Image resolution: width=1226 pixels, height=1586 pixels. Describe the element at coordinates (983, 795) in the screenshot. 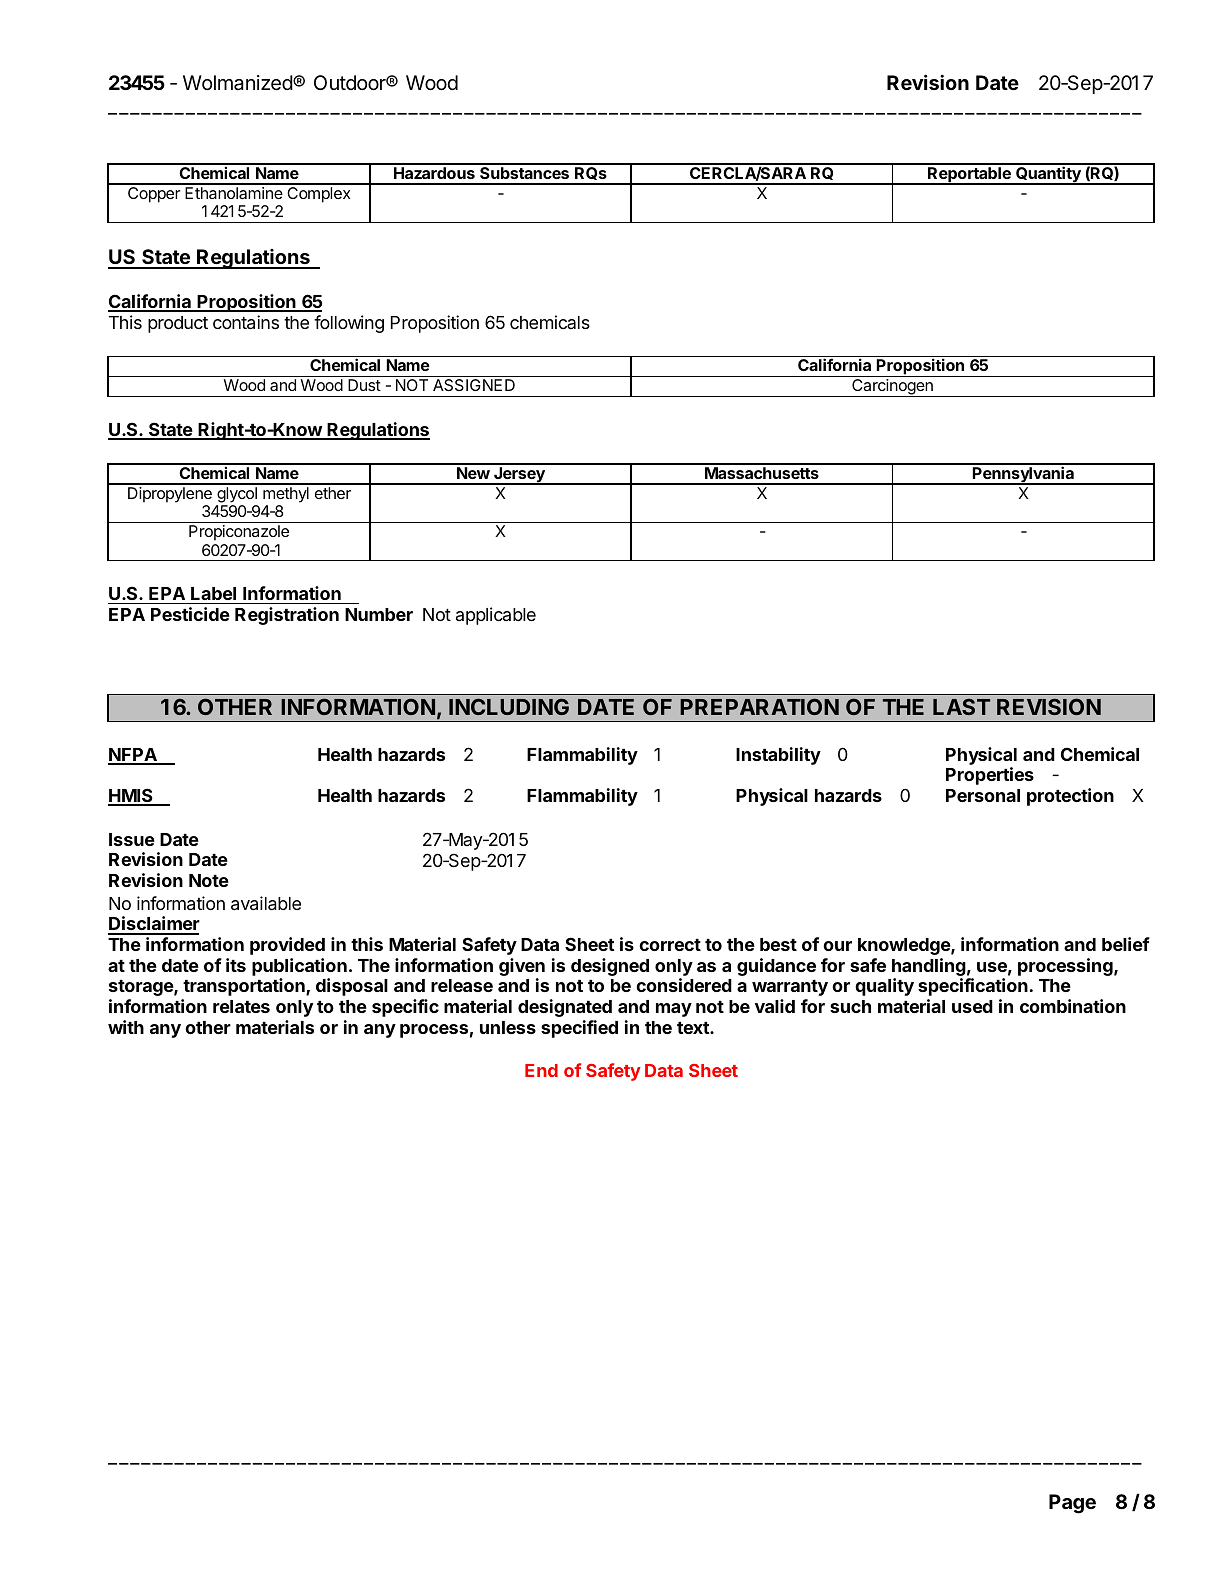

I see `Personal` at that location.
